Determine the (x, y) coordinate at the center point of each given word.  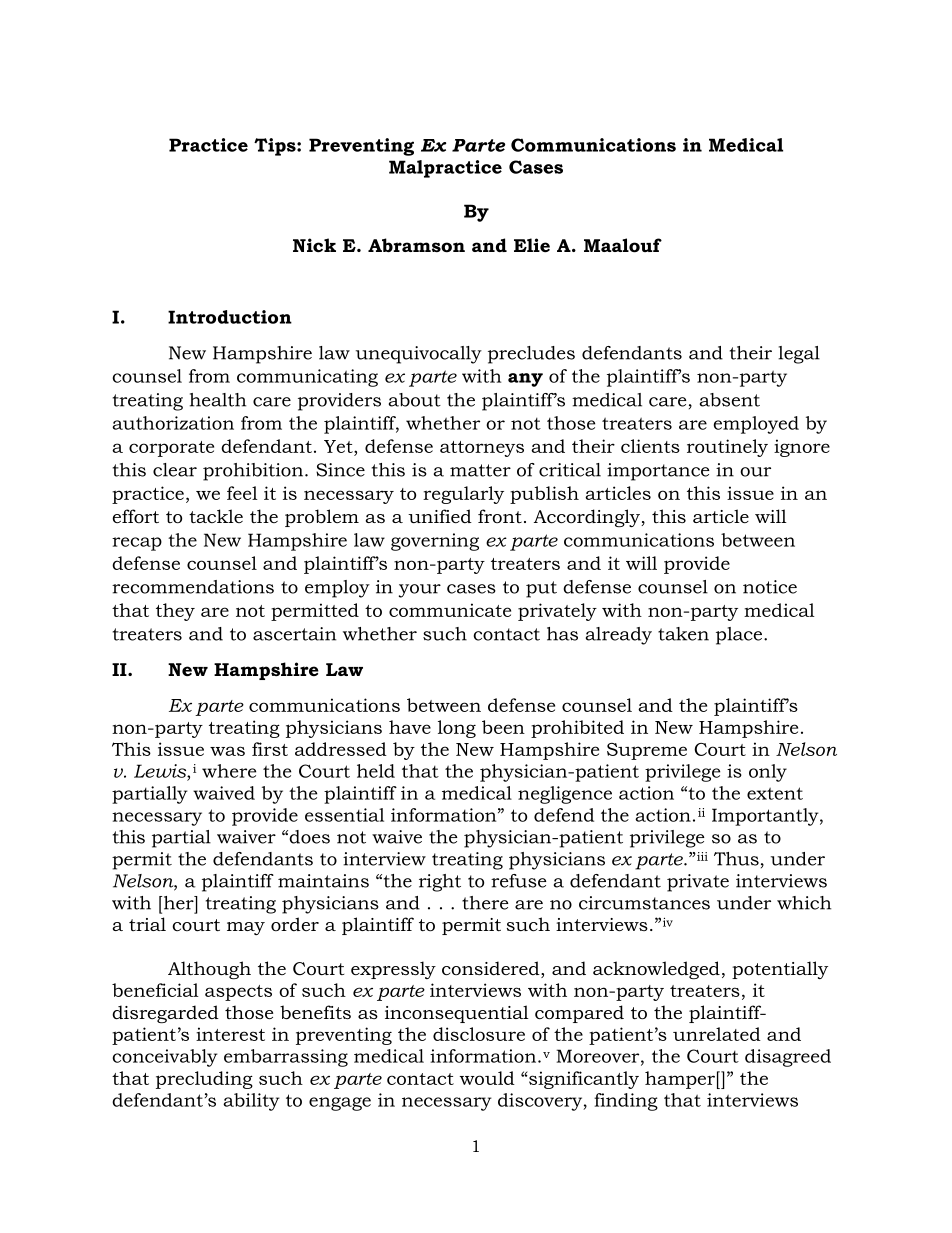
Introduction (230, 317)
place (740, 636)
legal (799, 355)
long (457, 729)
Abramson (416, 245)
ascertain (294, 634)
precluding (204, 1080)
